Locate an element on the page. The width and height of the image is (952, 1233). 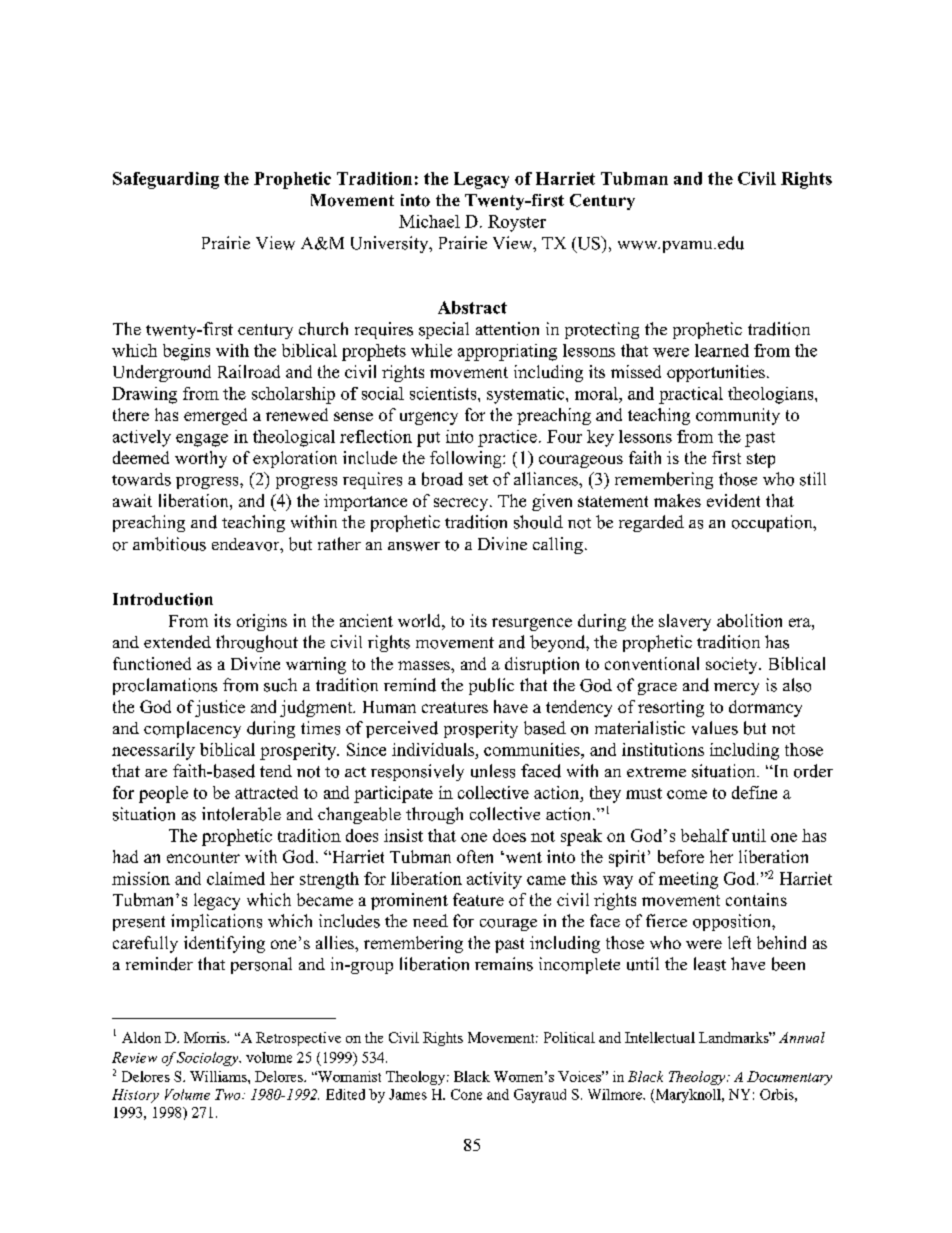
urgency is located at coordinates (429, 418).
